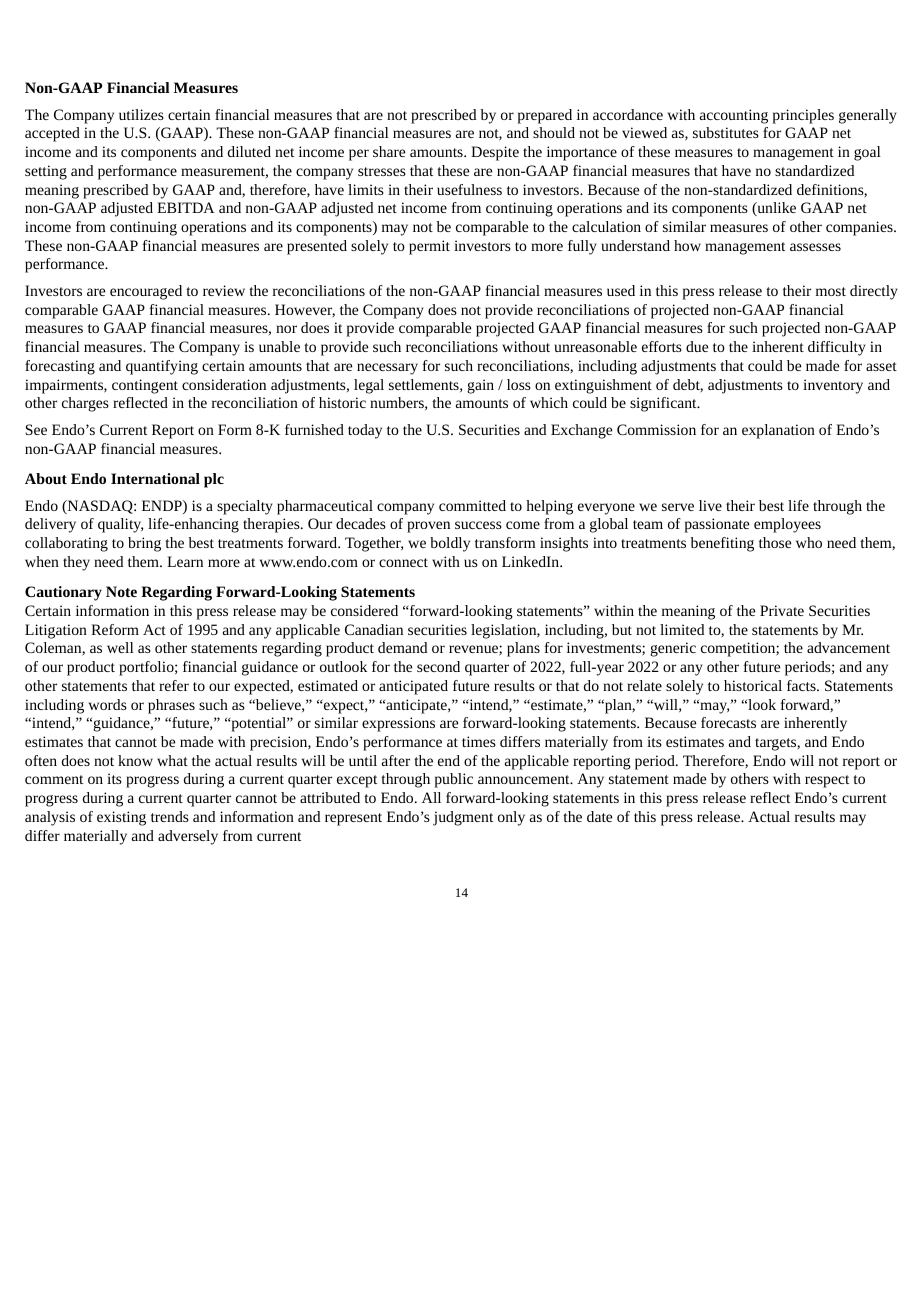 Image resolution: width=924 pixels, height=1308 pixels. Describe the element at coordinates (787, 525) in the screenshot. I see `employees` at that location.
